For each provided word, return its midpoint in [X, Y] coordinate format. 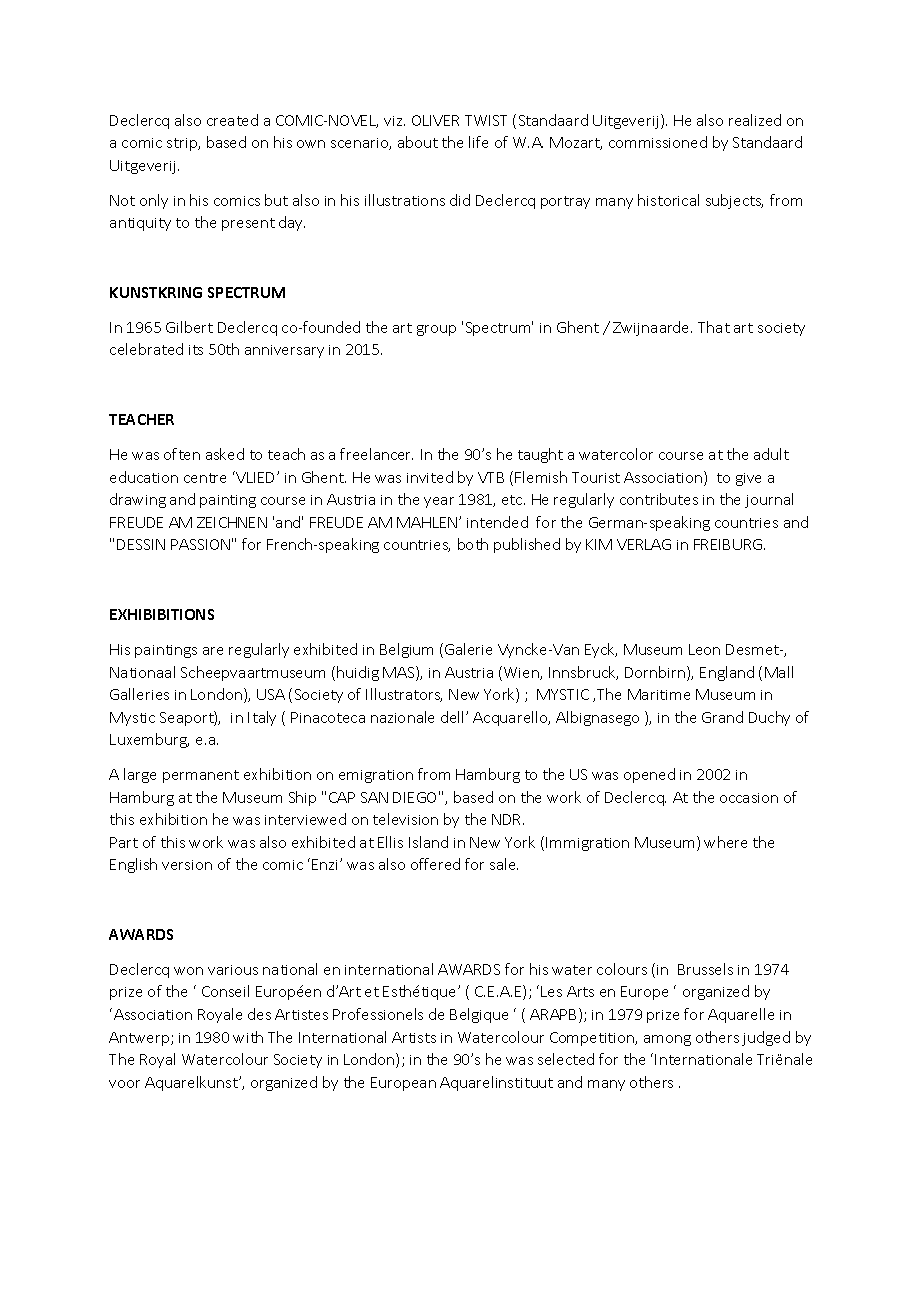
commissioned [658, 142]
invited [430, 477]
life [478, 142]
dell [454, 717]
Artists [414, 1037]
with [248, 1037]
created [232, 120]
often [182, 454]
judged [766, 1038]
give [748, 479]
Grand [722, 717]
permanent [201, 776]
